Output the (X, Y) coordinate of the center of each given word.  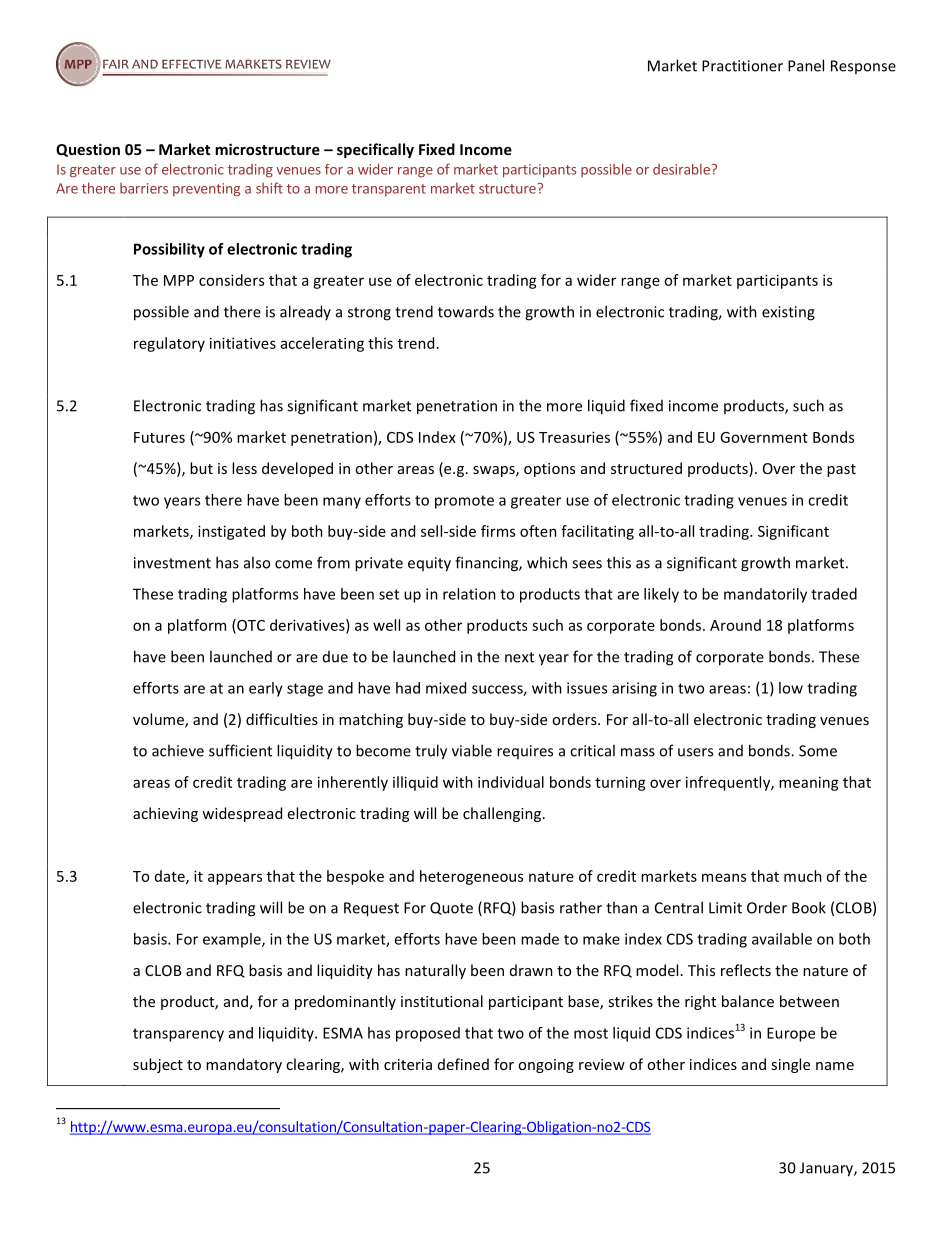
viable (472, 750)
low (791, 688)
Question (88, 150)
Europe (791, 1034)
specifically (375, 150)
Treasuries (574, 437)
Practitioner (742, 66)
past (841, 470)
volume (159, 720)
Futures (159, 437)
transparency (178, 1035)
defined (463, 1064)
